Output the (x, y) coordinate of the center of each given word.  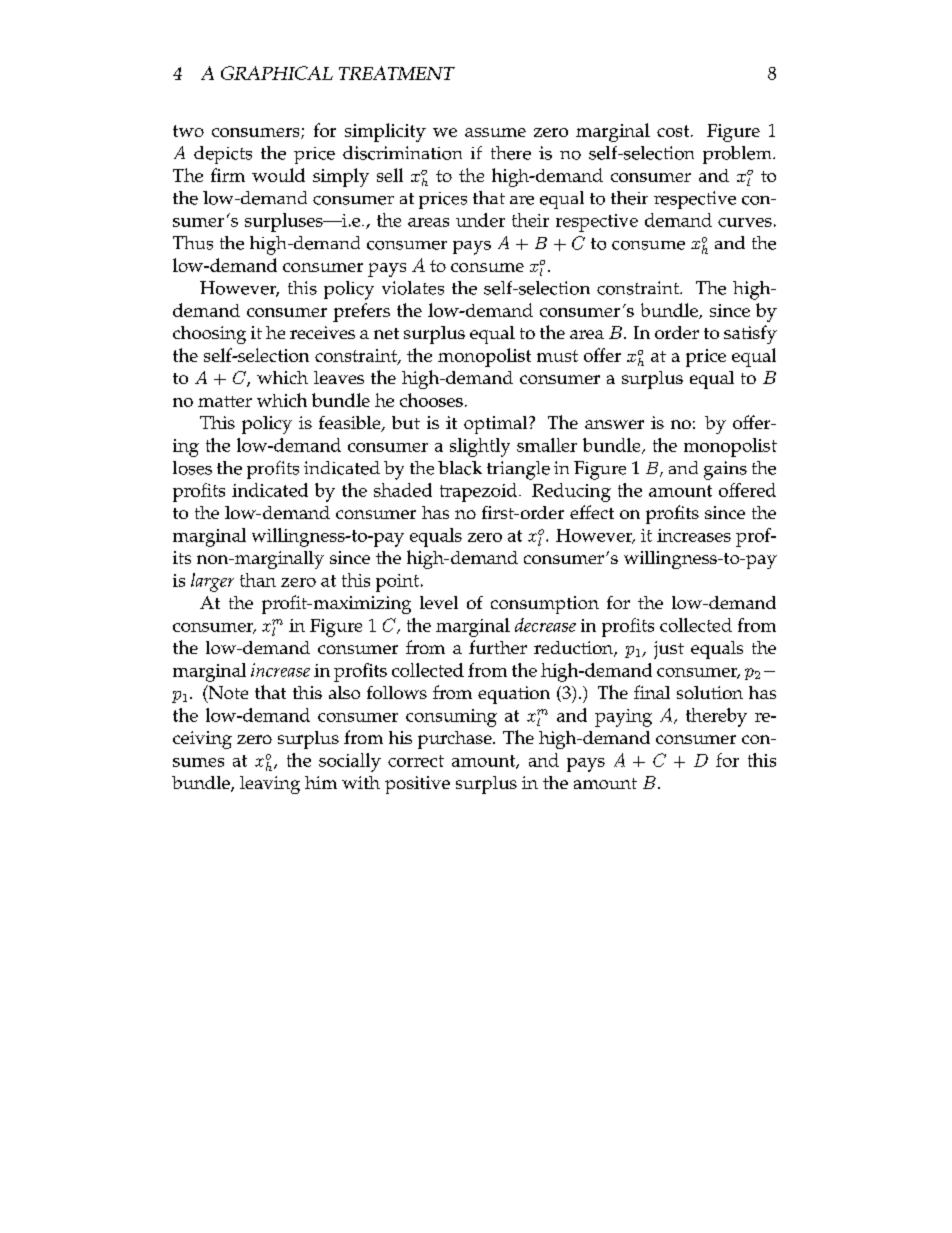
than (258, 580)
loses (192, 468)
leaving (270, 785)
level (439, 602)
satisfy (750, 334)
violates (413, 288)
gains (725, 470)
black (460, 468)
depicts (223, 155)
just (669, 650)
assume (495, 132)
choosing (209, 335)
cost (674, 131)
